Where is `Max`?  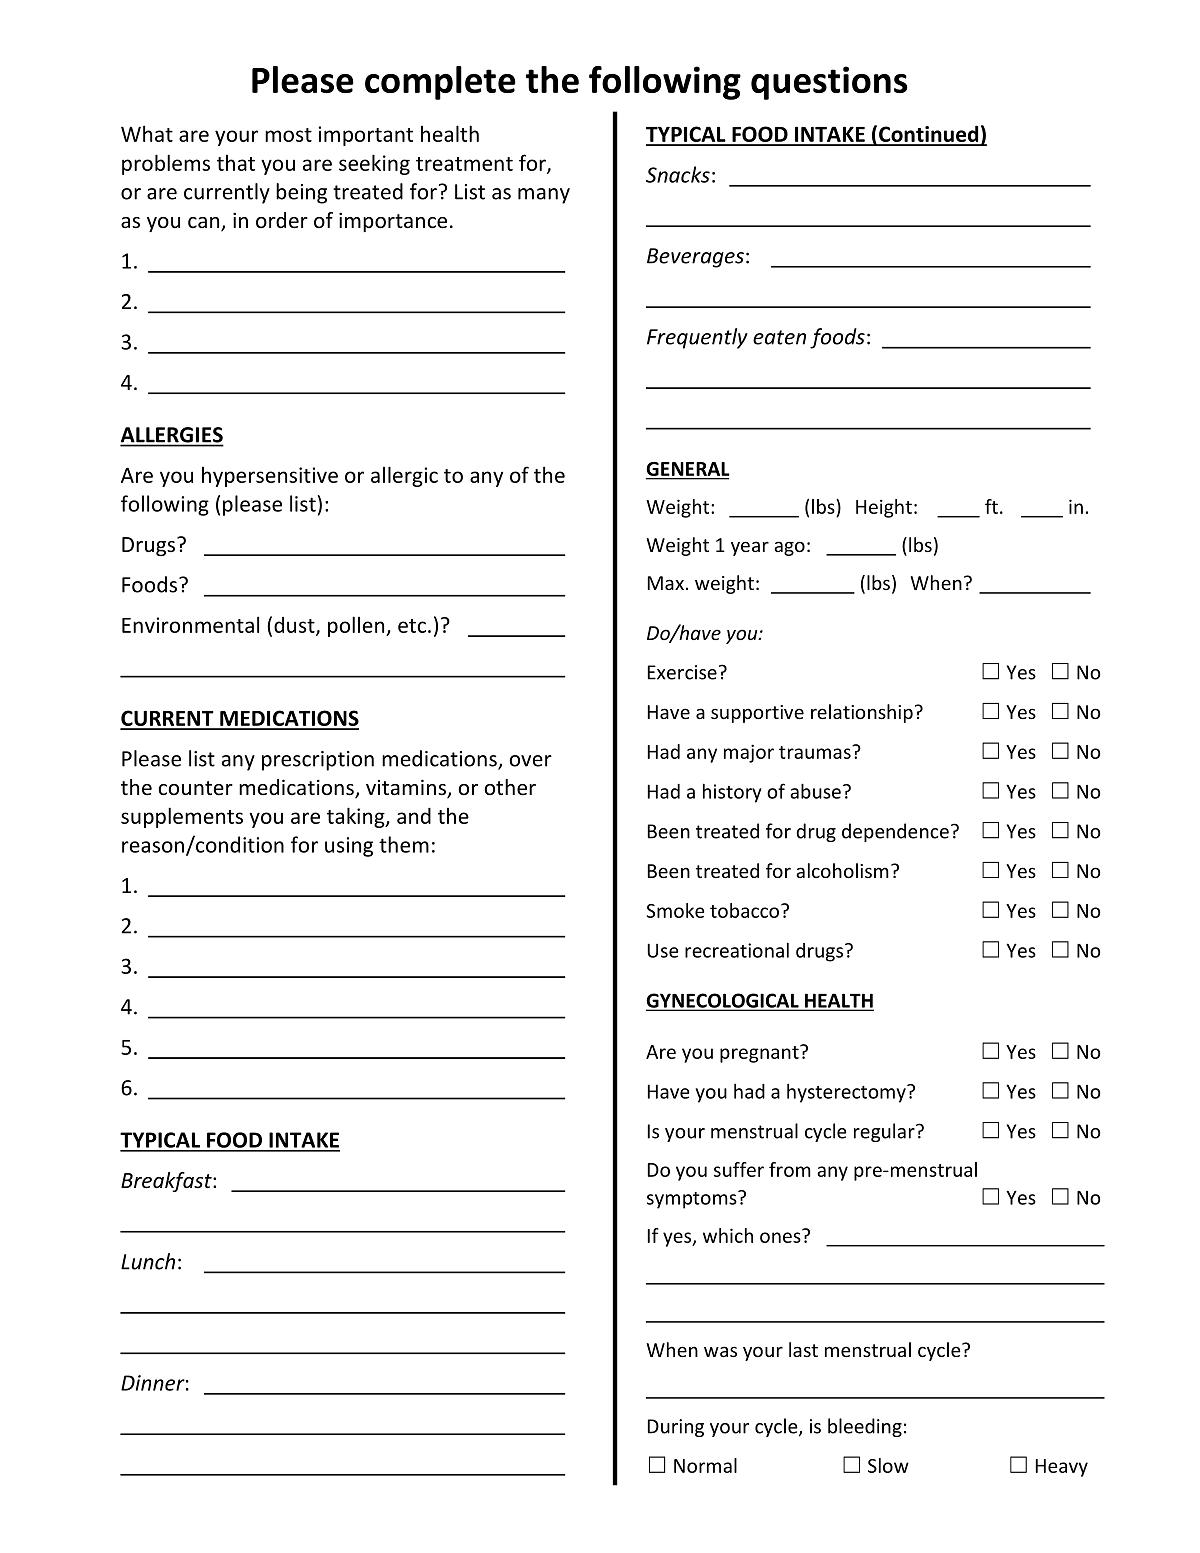
Max is located at coordinates (666, 583).
